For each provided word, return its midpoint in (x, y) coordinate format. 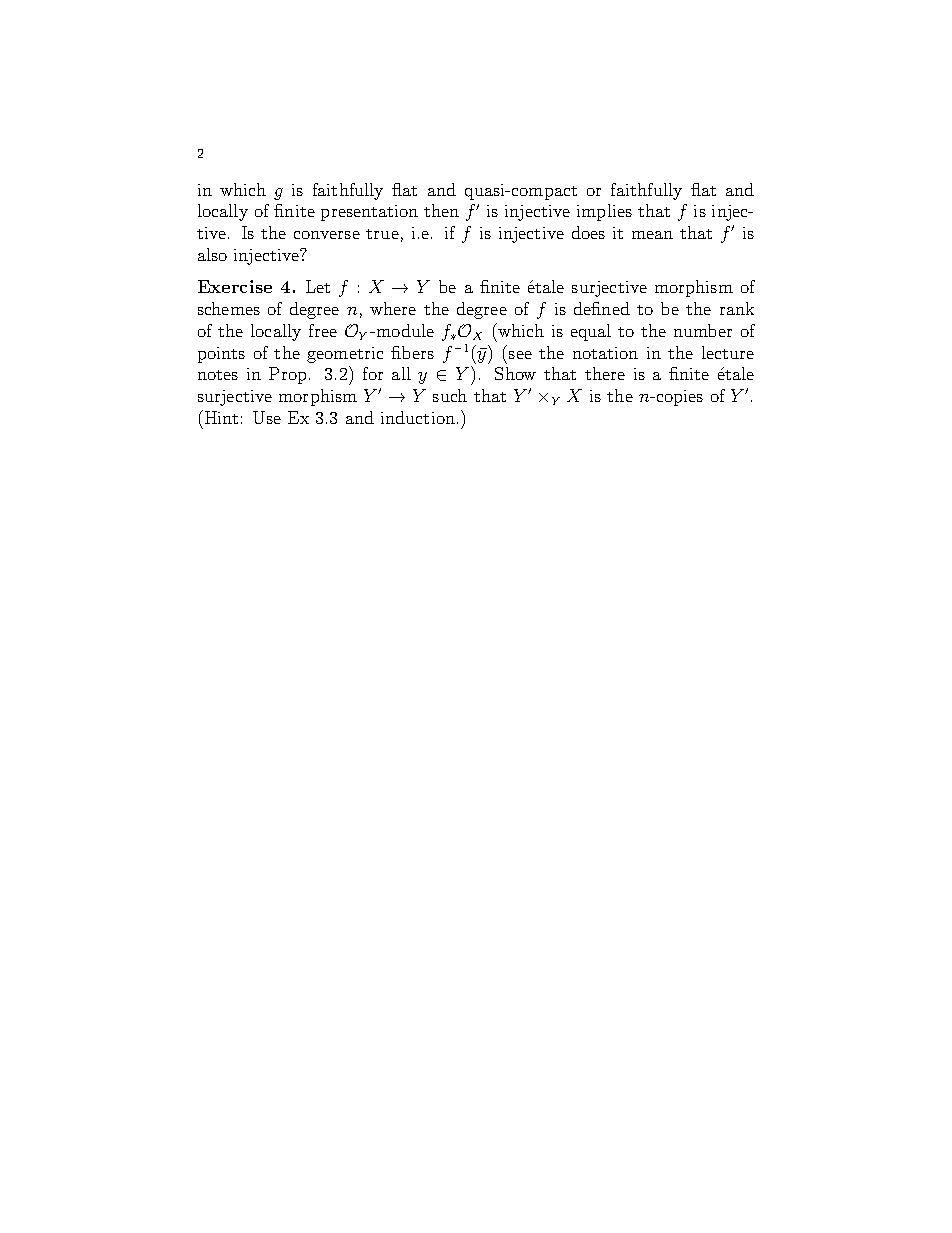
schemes (229, 308)
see (520, 355)
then (441, 210)
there (605, 373)
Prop (287, 375)
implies (604, 212)
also (212, 254)
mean (652, 235)
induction (418, 417)
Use (267, 417)
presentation (369, 213)
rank (737, 308)
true (382, 234)
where (393, 308)
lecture (728, 352)
